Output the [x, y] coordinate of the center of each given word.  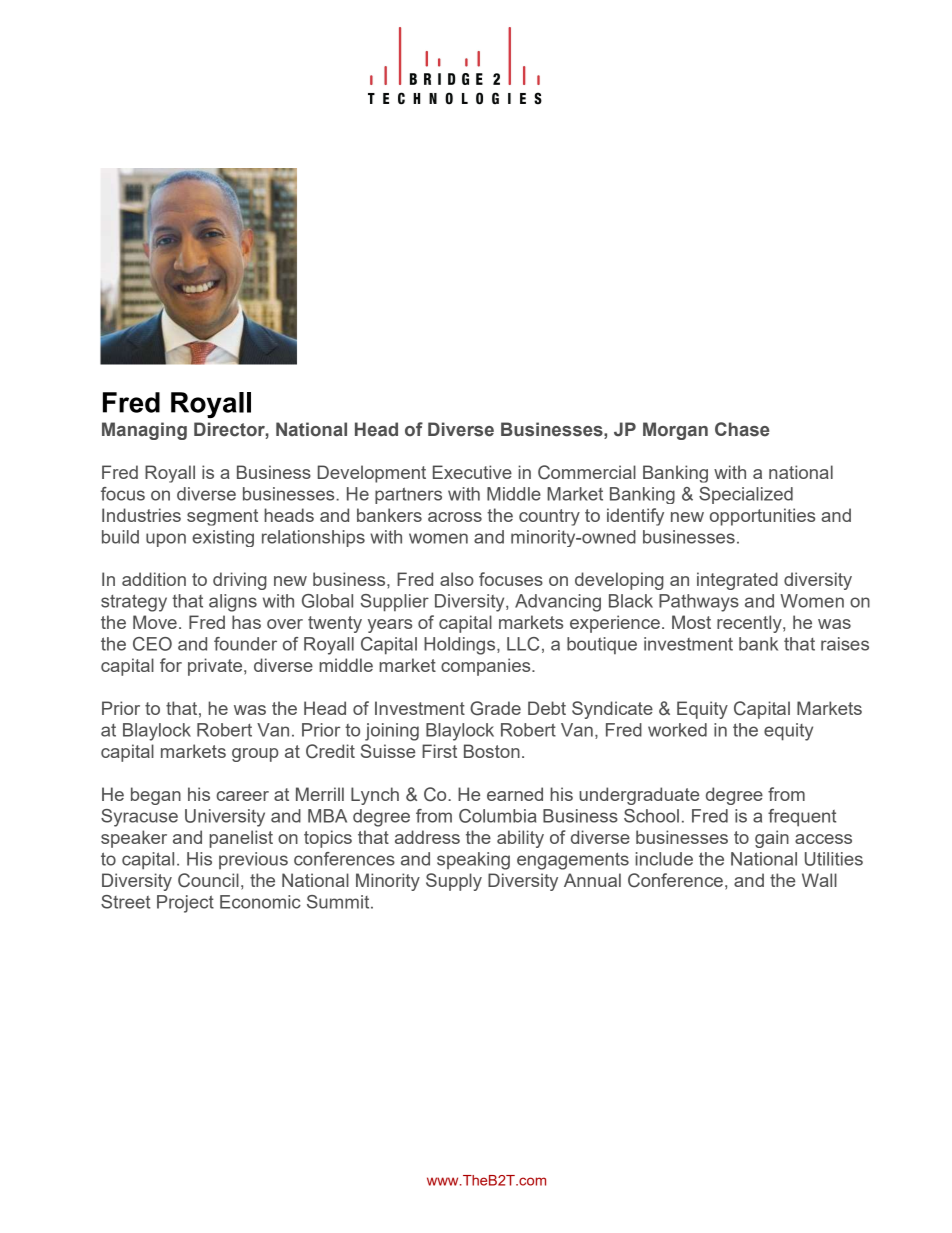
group [255, 755]
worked [677, 730]
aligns [233, 603]
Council [208, 880]
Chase [742, 429]
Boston [492, 751]
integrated [737, 581]
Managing [144, 431]
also [457, 579]
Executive [472, 472]
